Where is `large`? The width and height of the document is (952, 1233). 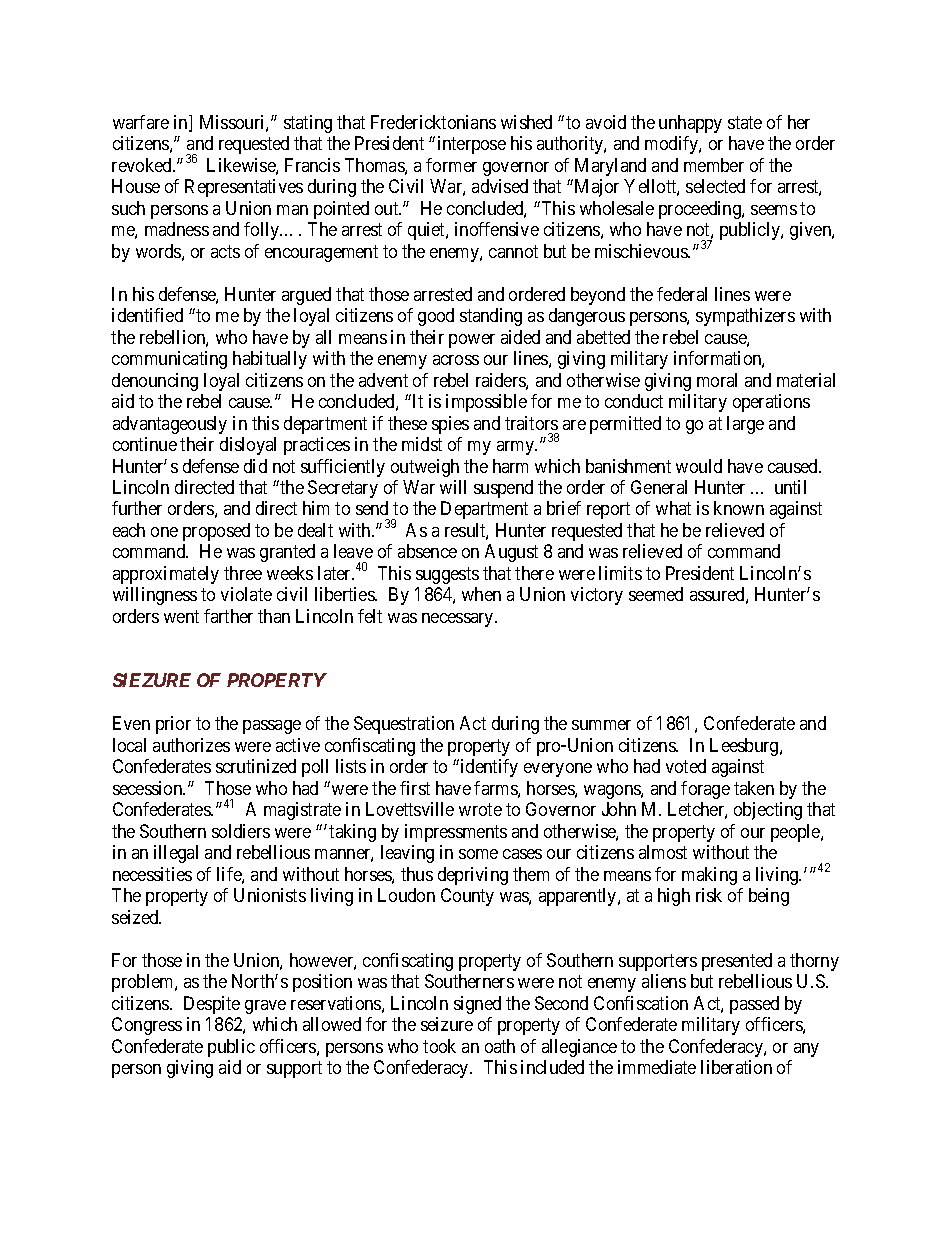 large is located at coordinates (745, 425).
